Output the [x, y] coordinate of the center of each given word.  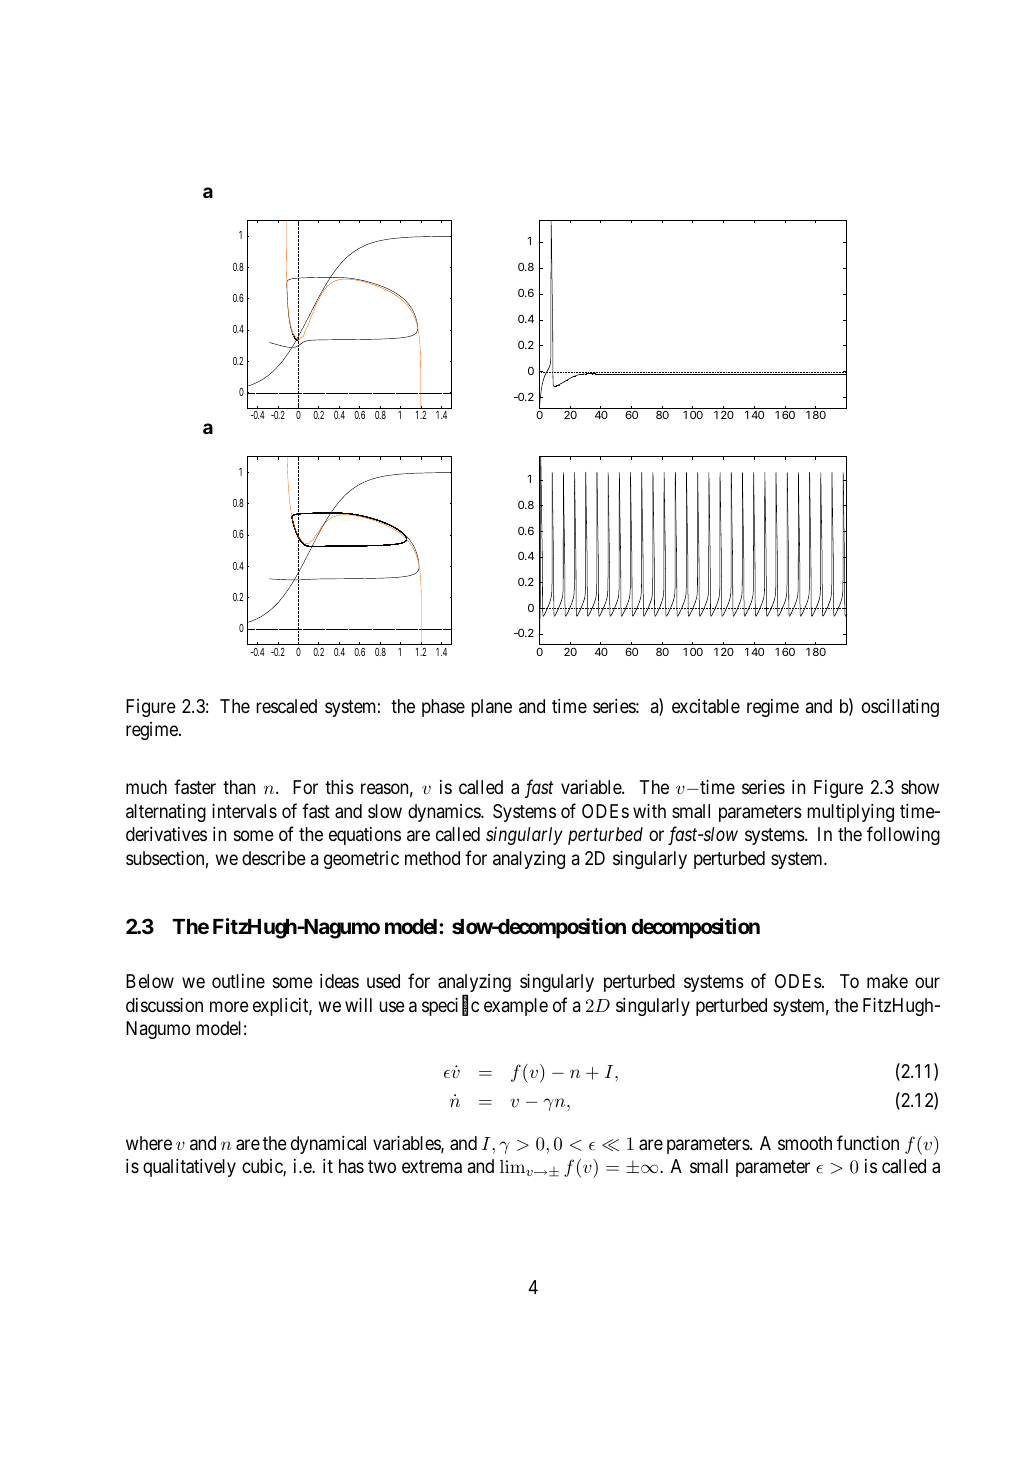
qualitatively [189, 1168]
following [903, 836]
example [516, 1007]
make [887, 981]
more [229, 1006]
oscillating [900, 708]
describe [274, 858]
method [432, 858]
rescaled [286, 706]
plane [491, 708]
